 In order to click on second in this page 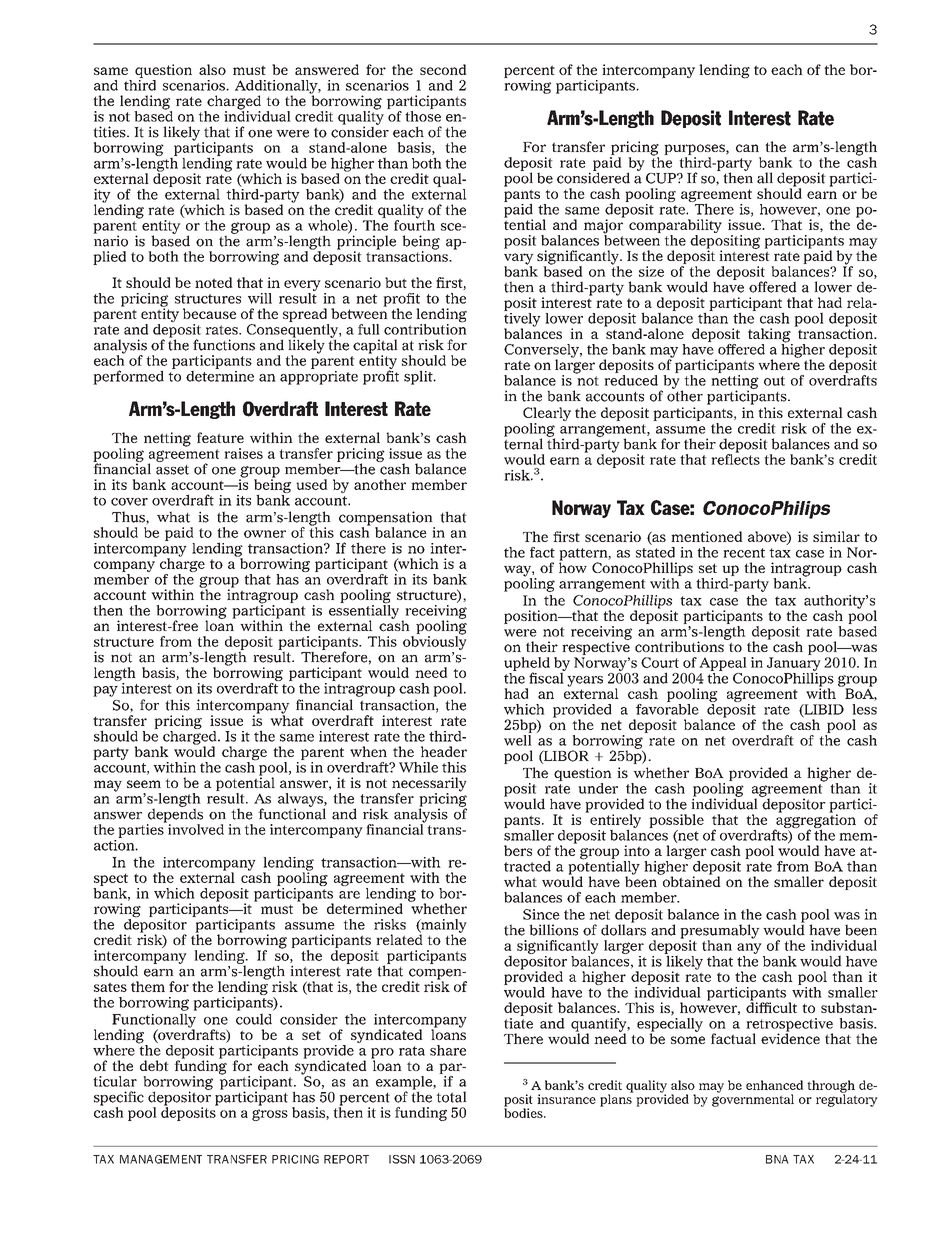, I will do `click(443, 69)`.
